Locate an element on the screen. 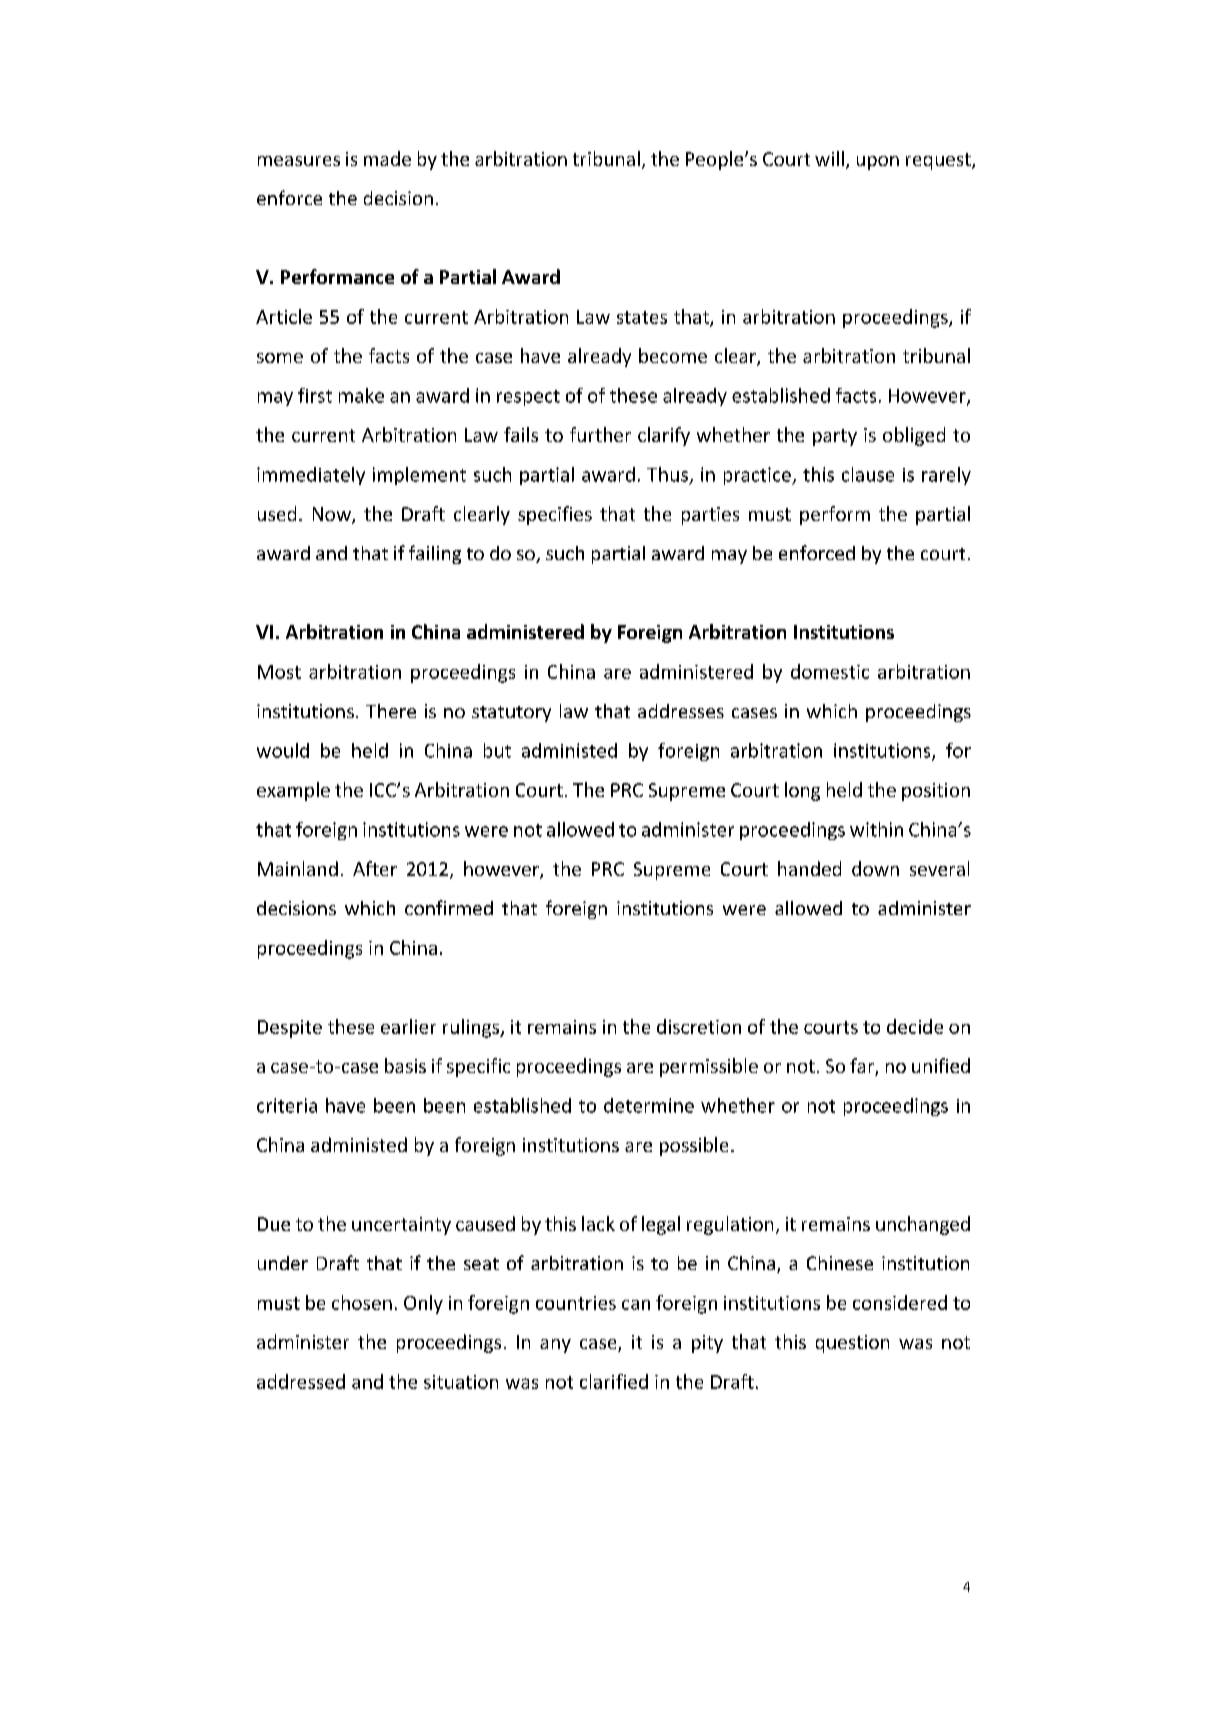 The height and width of the screenshot is (1727, 1221). clarified is located at coordinates (614, 1381).
